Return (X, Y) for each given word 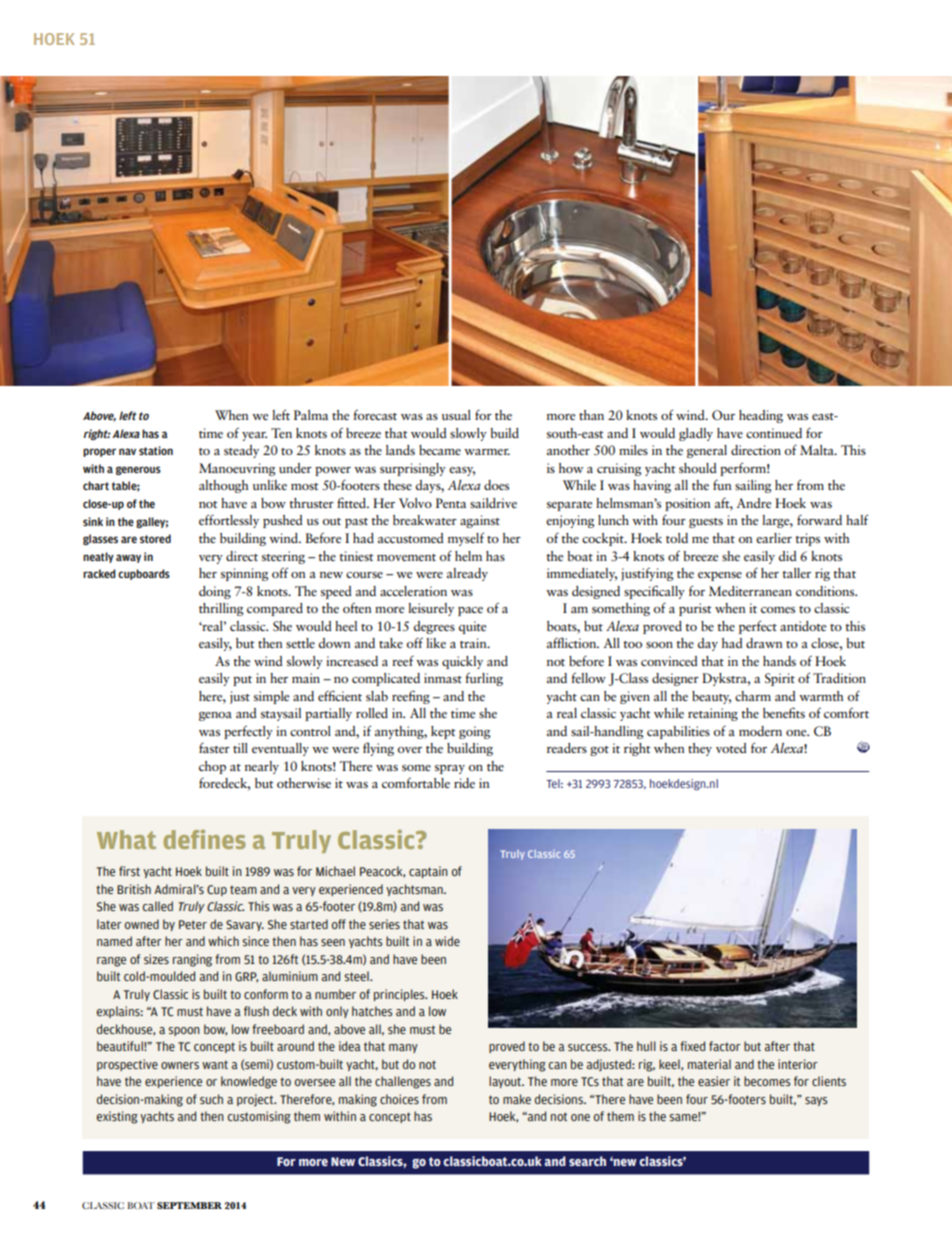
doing (215, 592)
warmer (487, 452)
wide (447, 941)
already (467, 574)
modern (760, 731)
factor (725, 1046)
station (156, 450)
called (158, 906)
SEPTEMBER (189, 1205)
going (474, 732)
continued (774, 433)
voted (731, 748)
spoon (184, 1031)
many (403, 1048)
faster (214, 747)
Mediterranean (750, 591)
